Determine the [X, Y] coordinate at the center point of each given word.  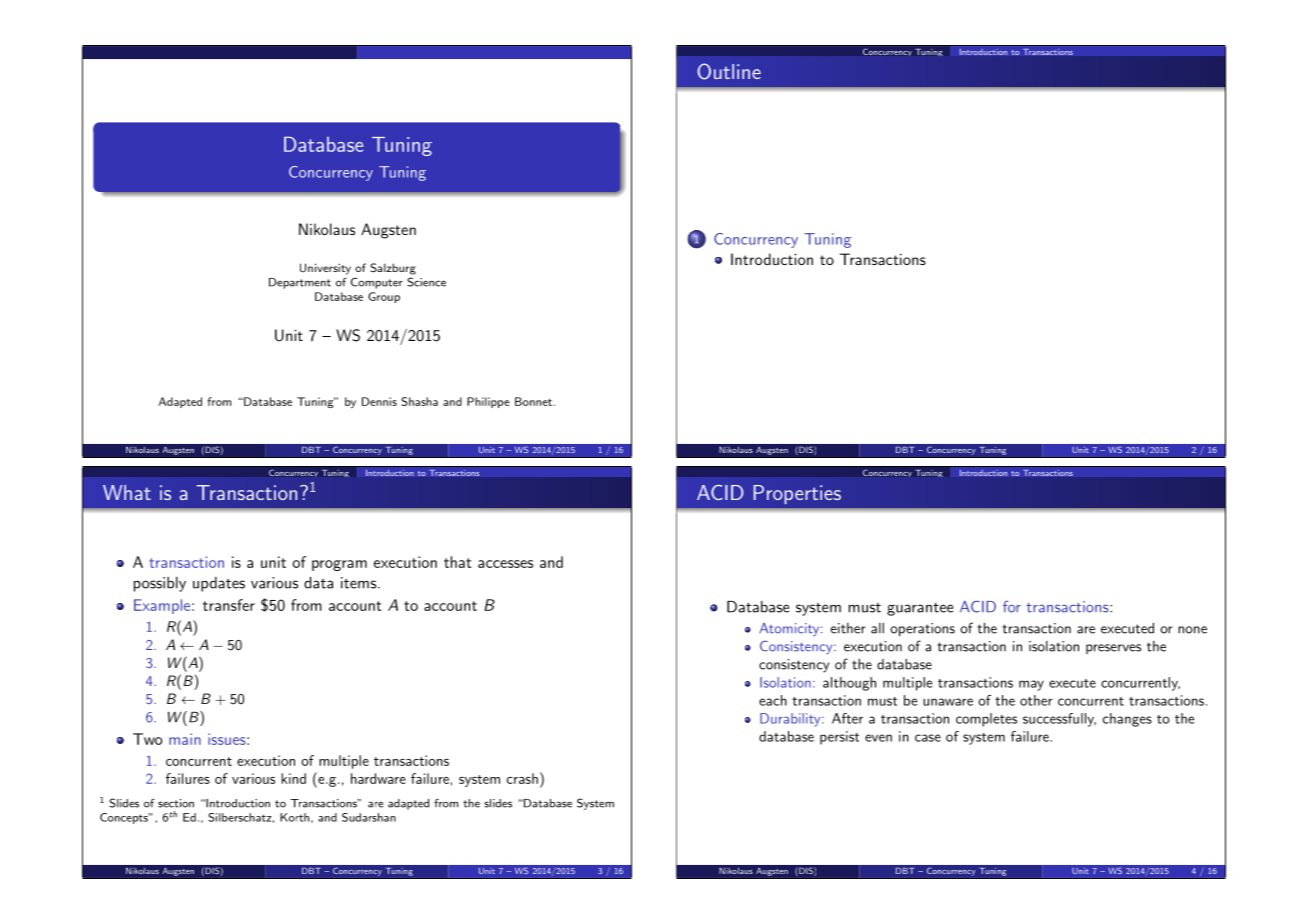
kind [293, 778]
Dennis [379, 401]
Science [426, 282]
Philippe [488, 402]
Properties [797, 494]
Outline [729, 71]
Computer [377, 283]
